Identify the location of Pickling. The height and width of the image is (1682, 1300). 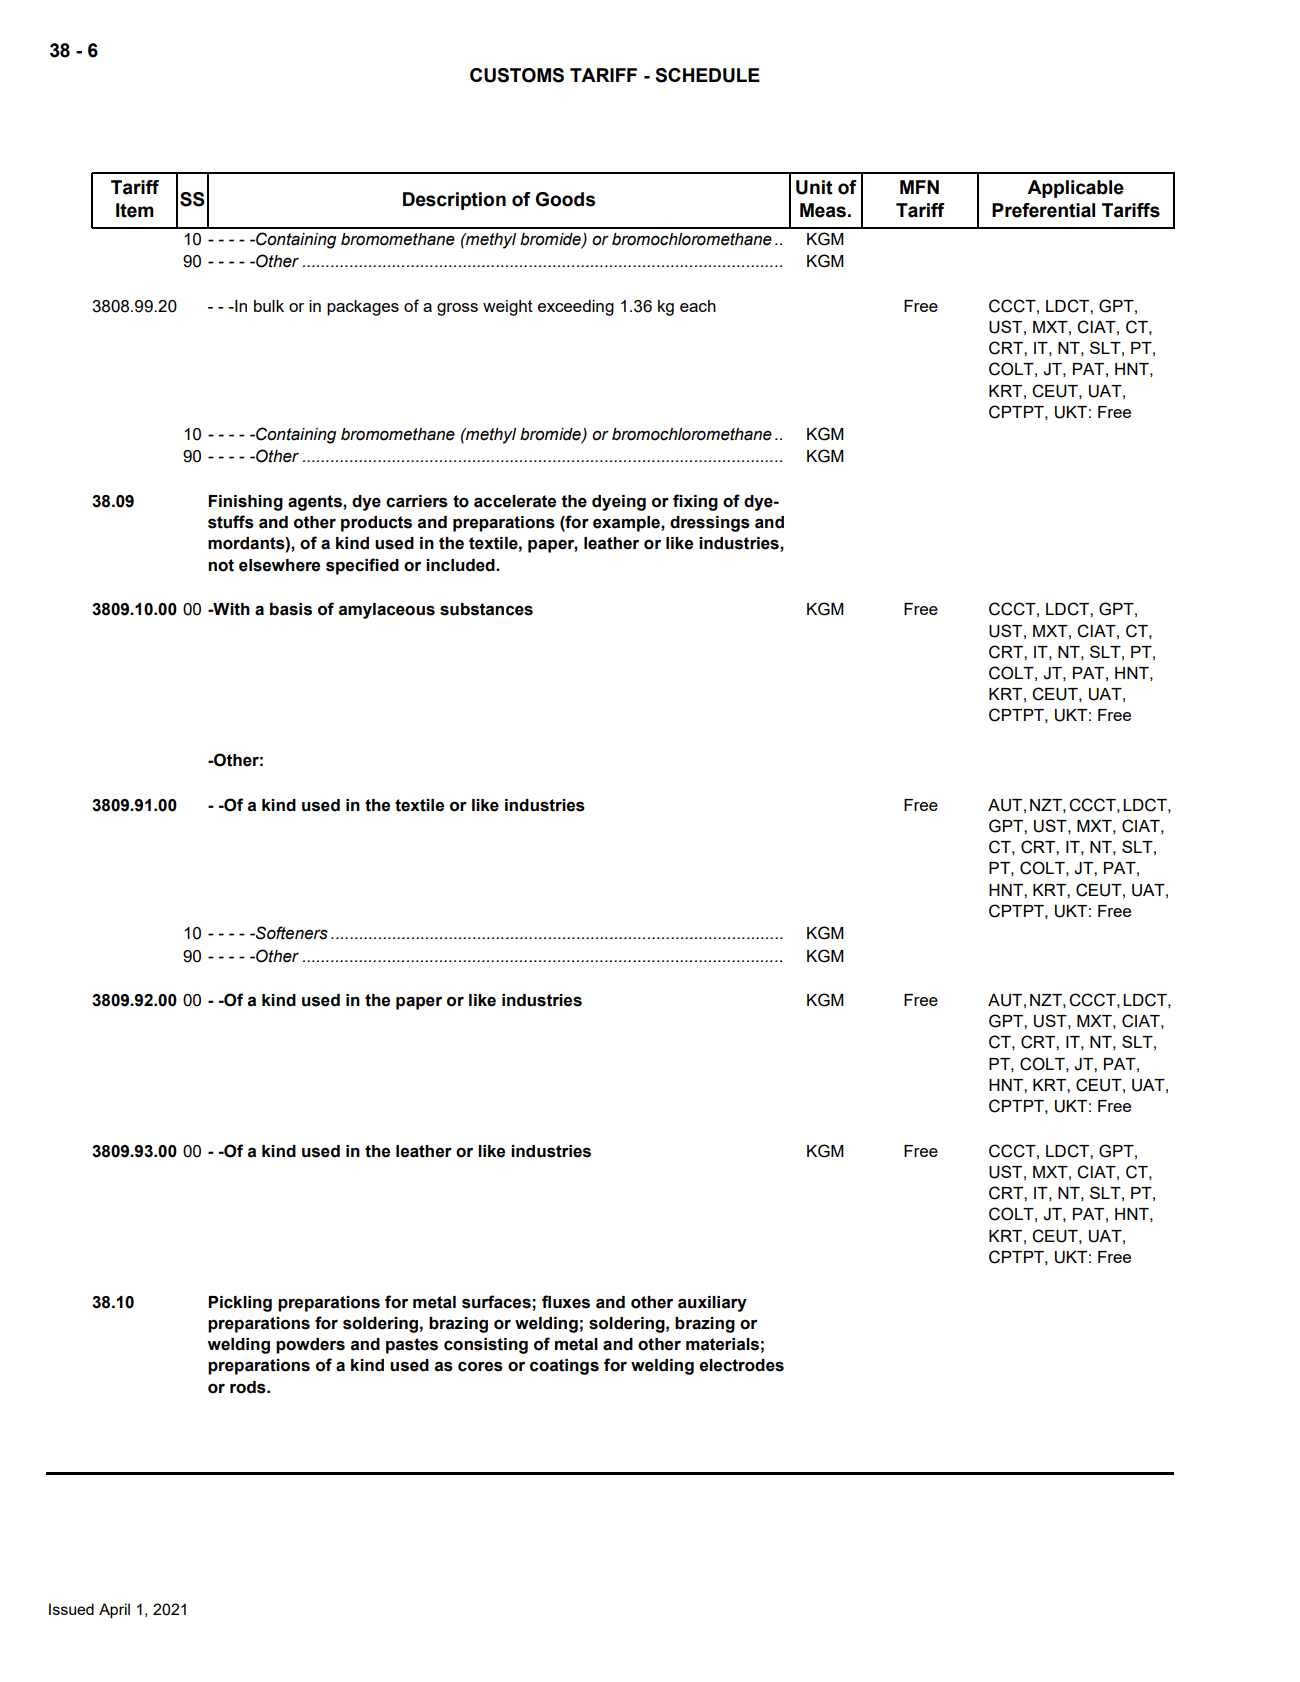
(240, 1304).
